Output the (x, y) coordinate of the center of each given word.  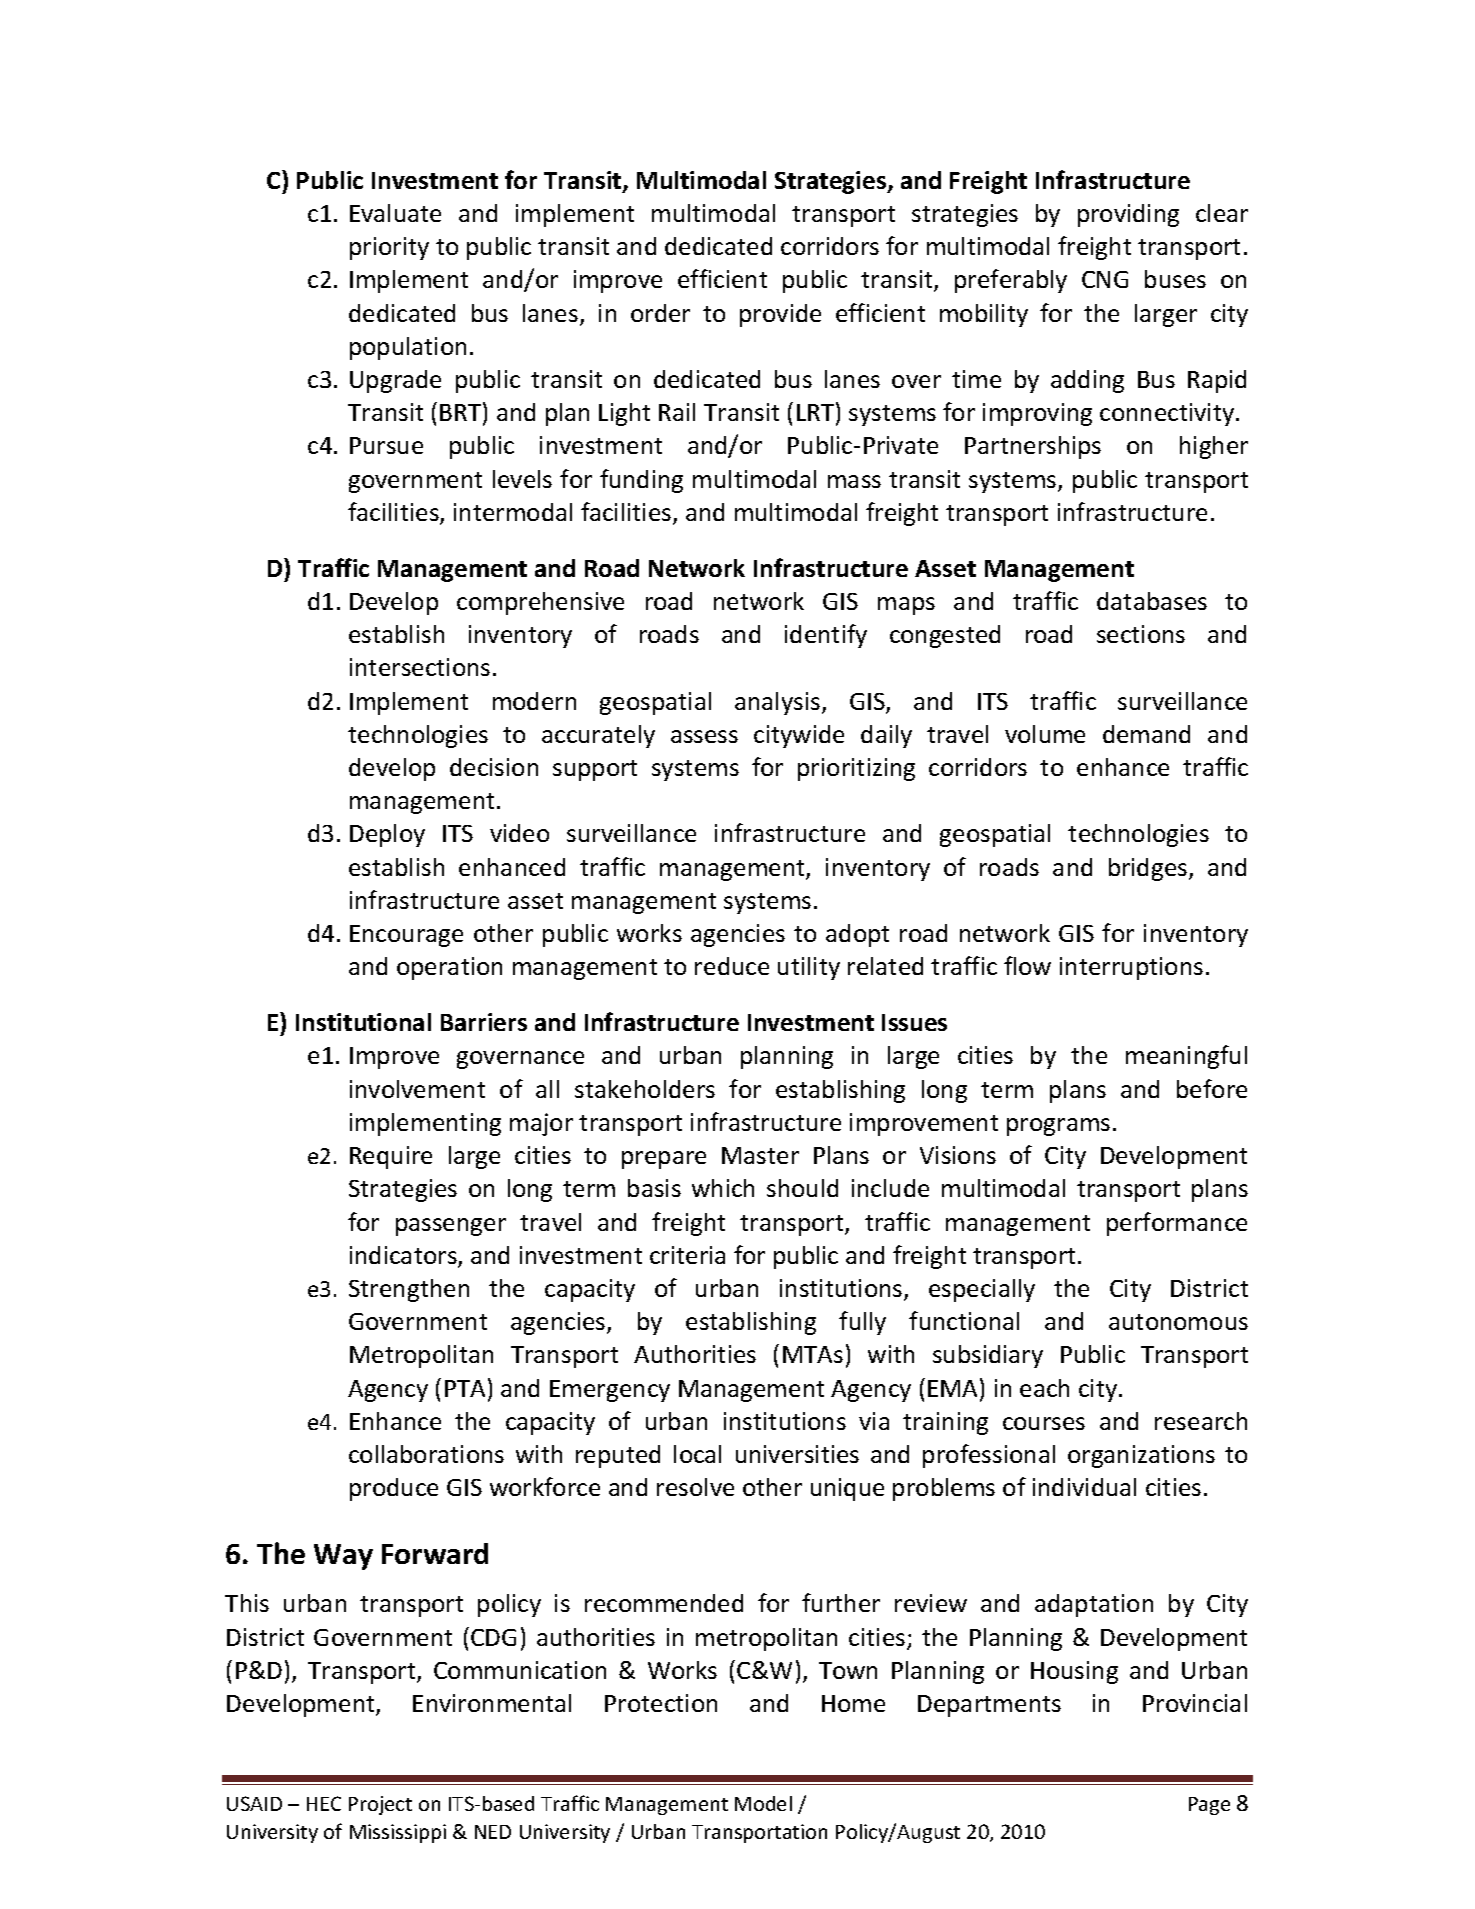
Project (380, 1805)
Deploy (387, 835)
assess (704, 736)
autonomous (1178, 1322)
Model (763, 1803)
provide (780, 315)
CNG (1105, 279)
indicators (404, 1256)
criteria (687, 1255)
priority (389, 248)
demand (1146, 734)
